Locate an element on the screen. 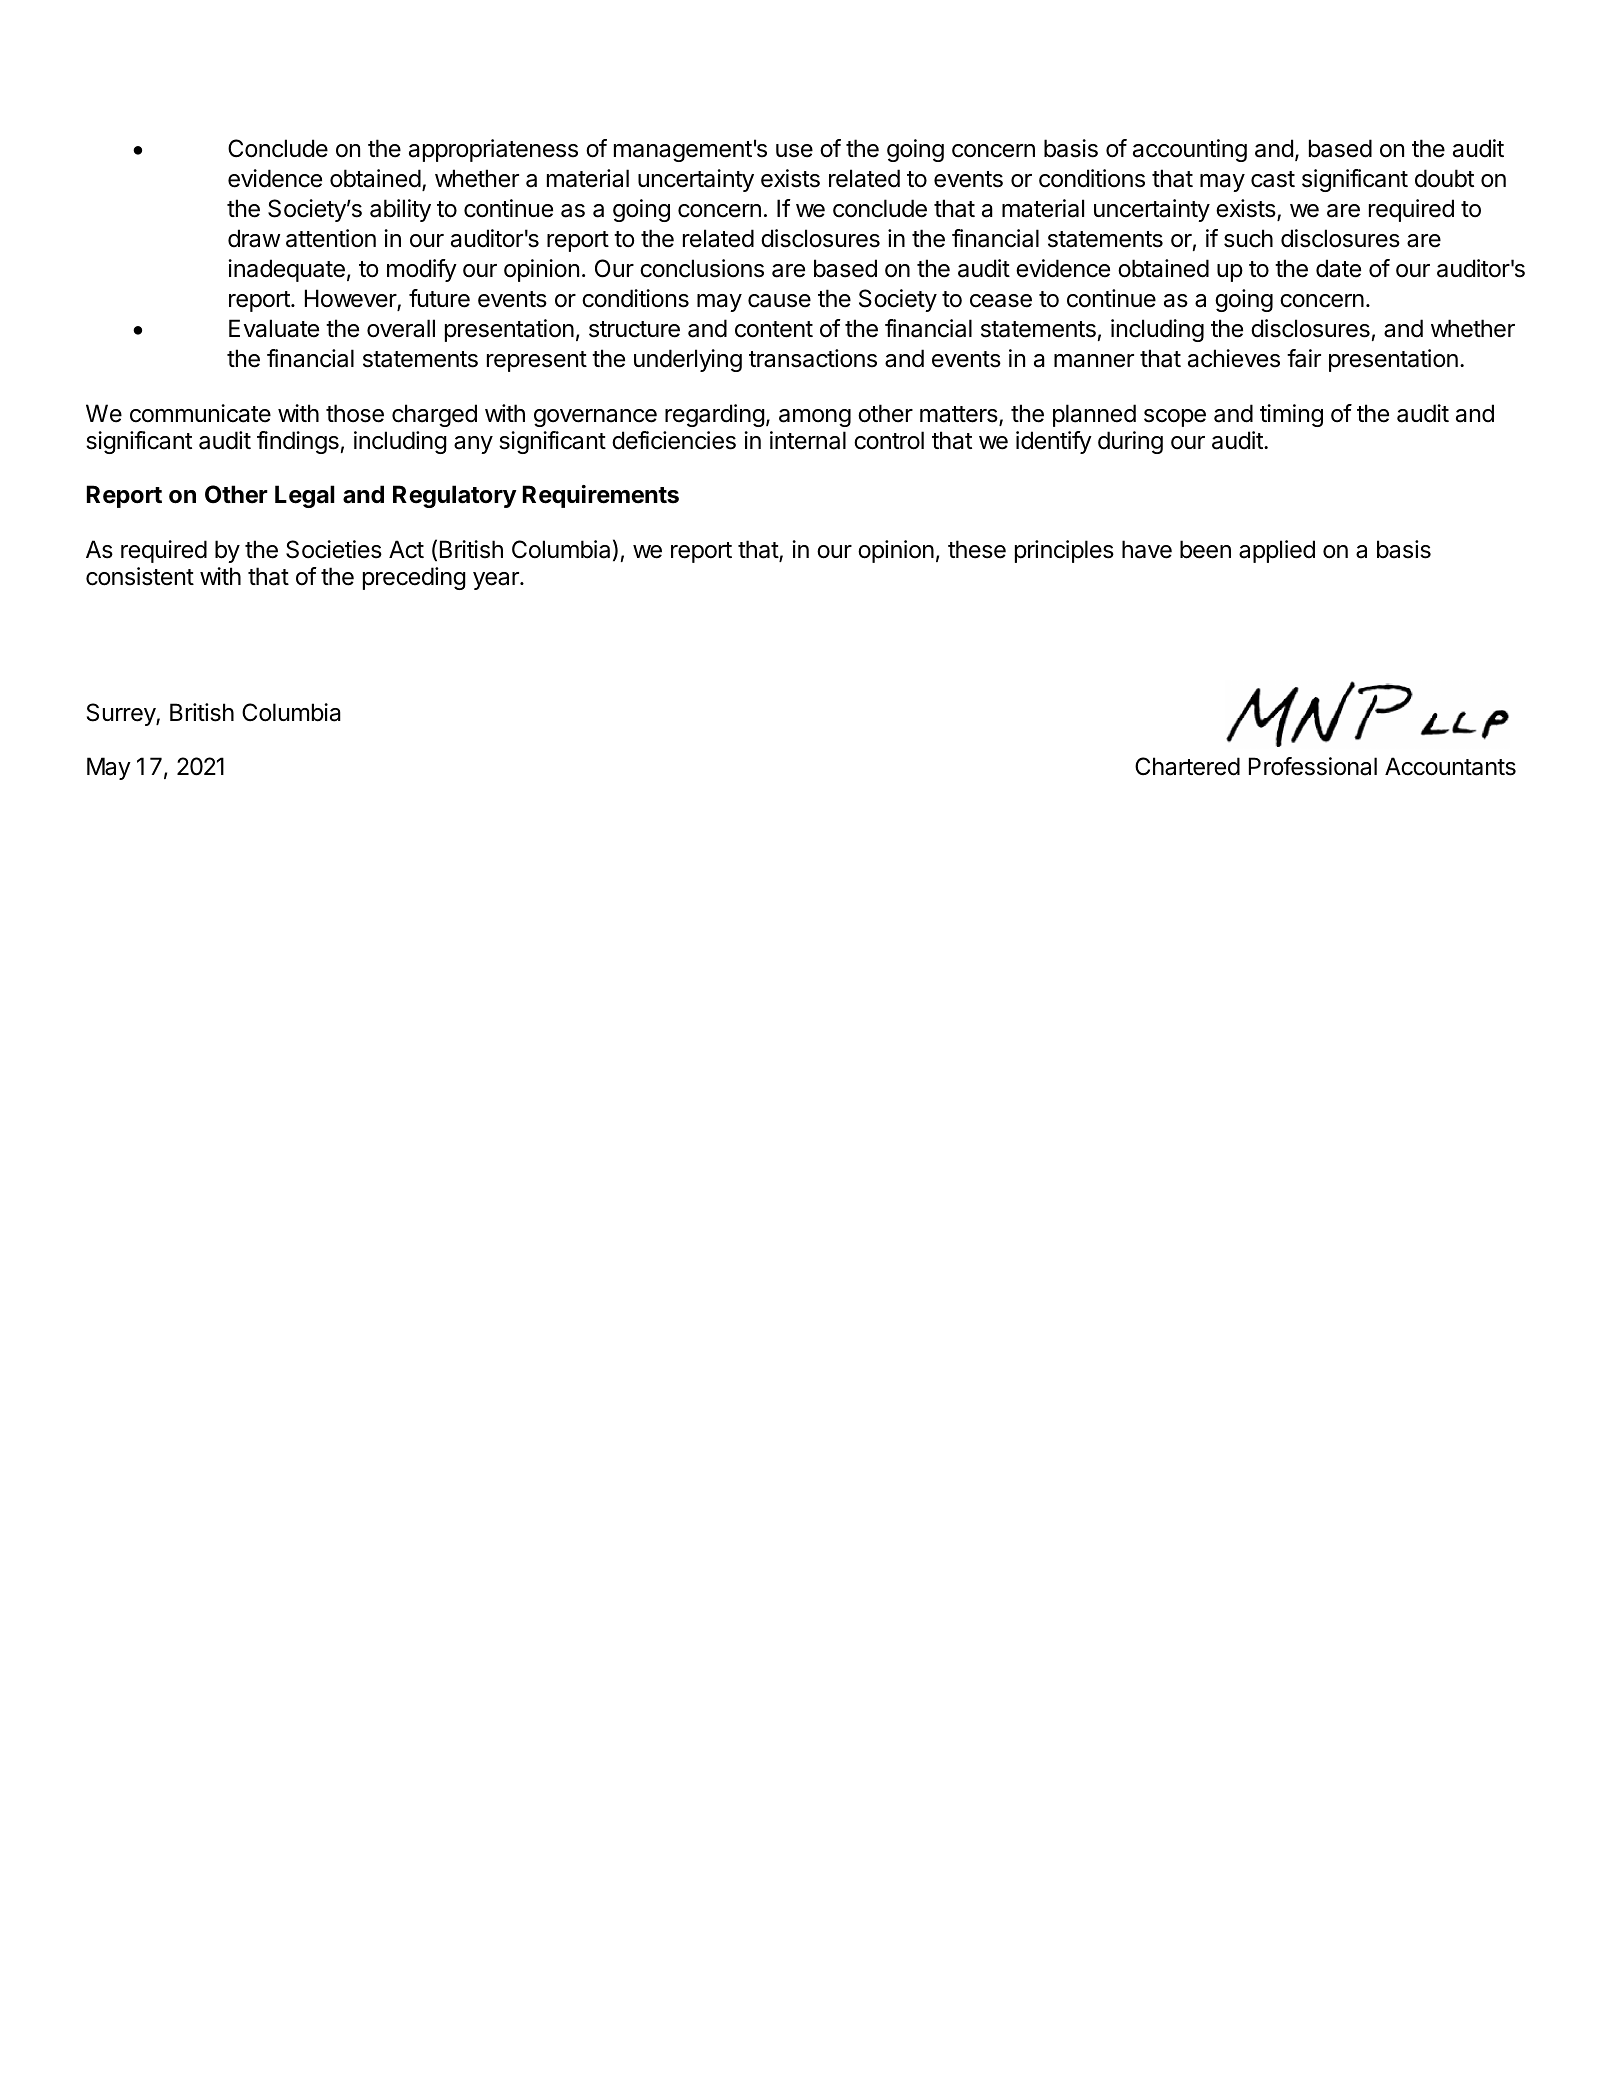 The height and width of the screenshot is (2085, 1611). Evaluate is located at coordinates (274, 328).
